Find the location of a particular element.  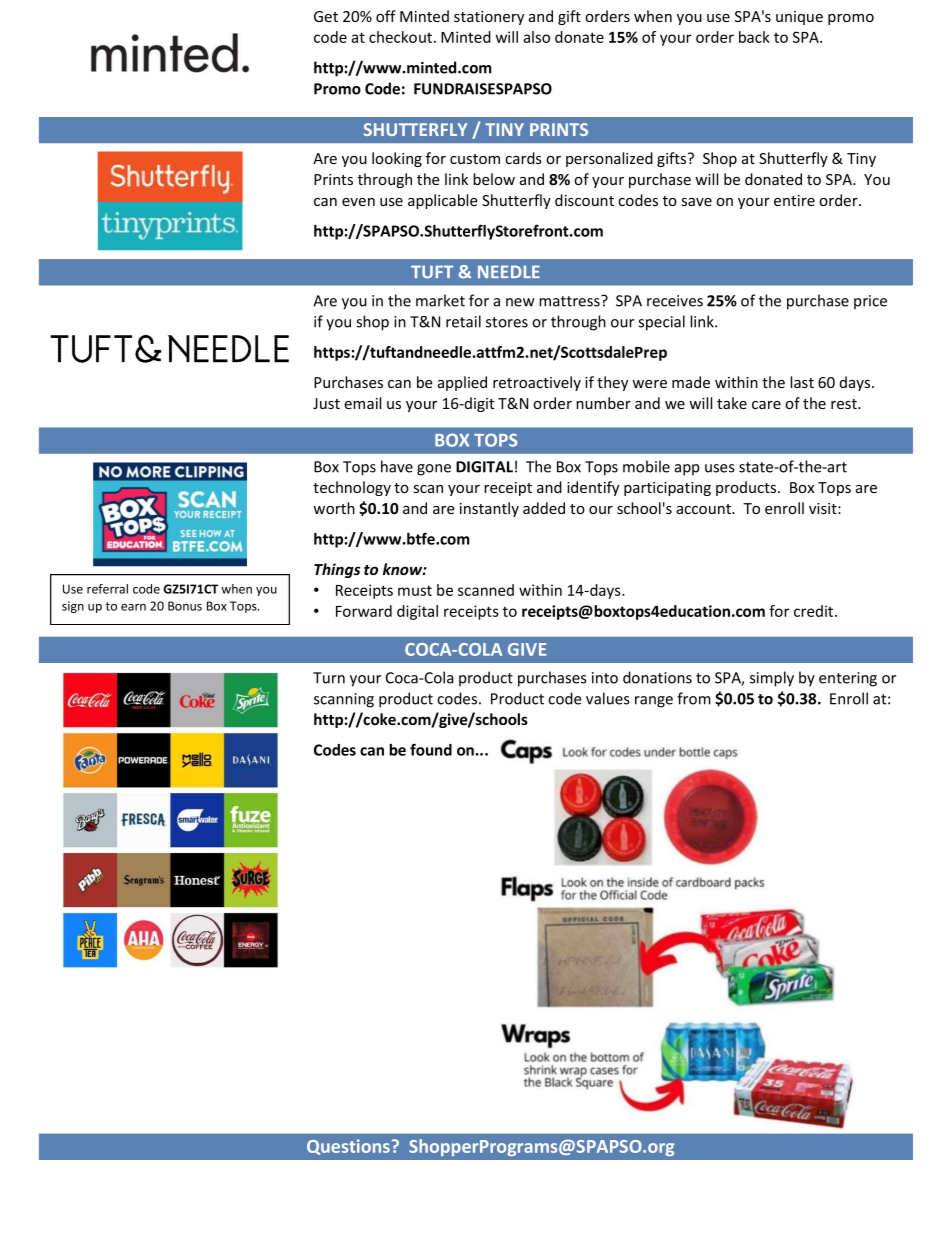

credit is located at coordinates (815, 611).
